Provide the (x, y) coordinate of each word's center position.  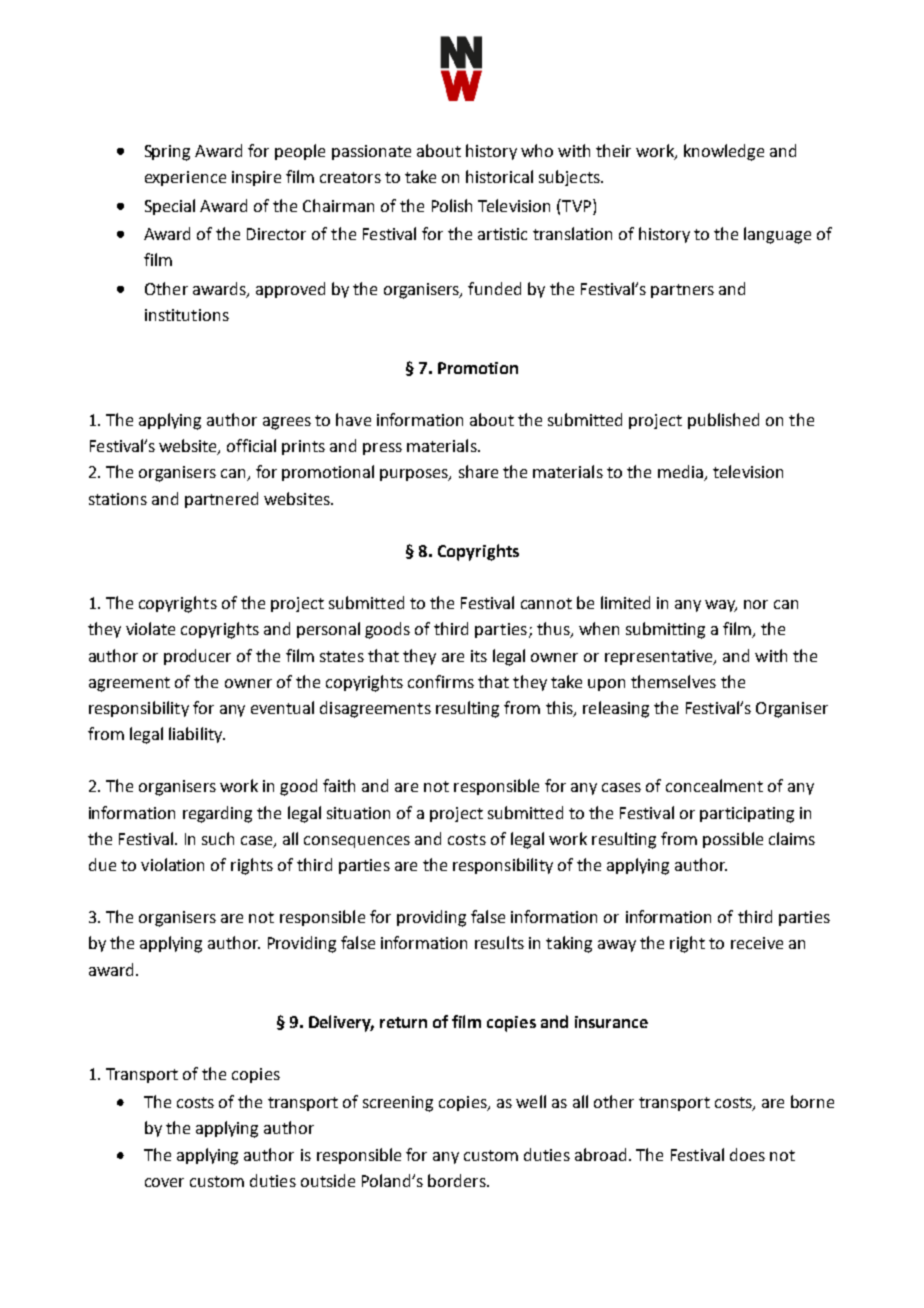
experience (185, 178)
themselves (673, 681)
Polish (452, 205)
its (479, 656)
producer (197, 657)
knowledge (724, 152)
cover (164, 1182)
